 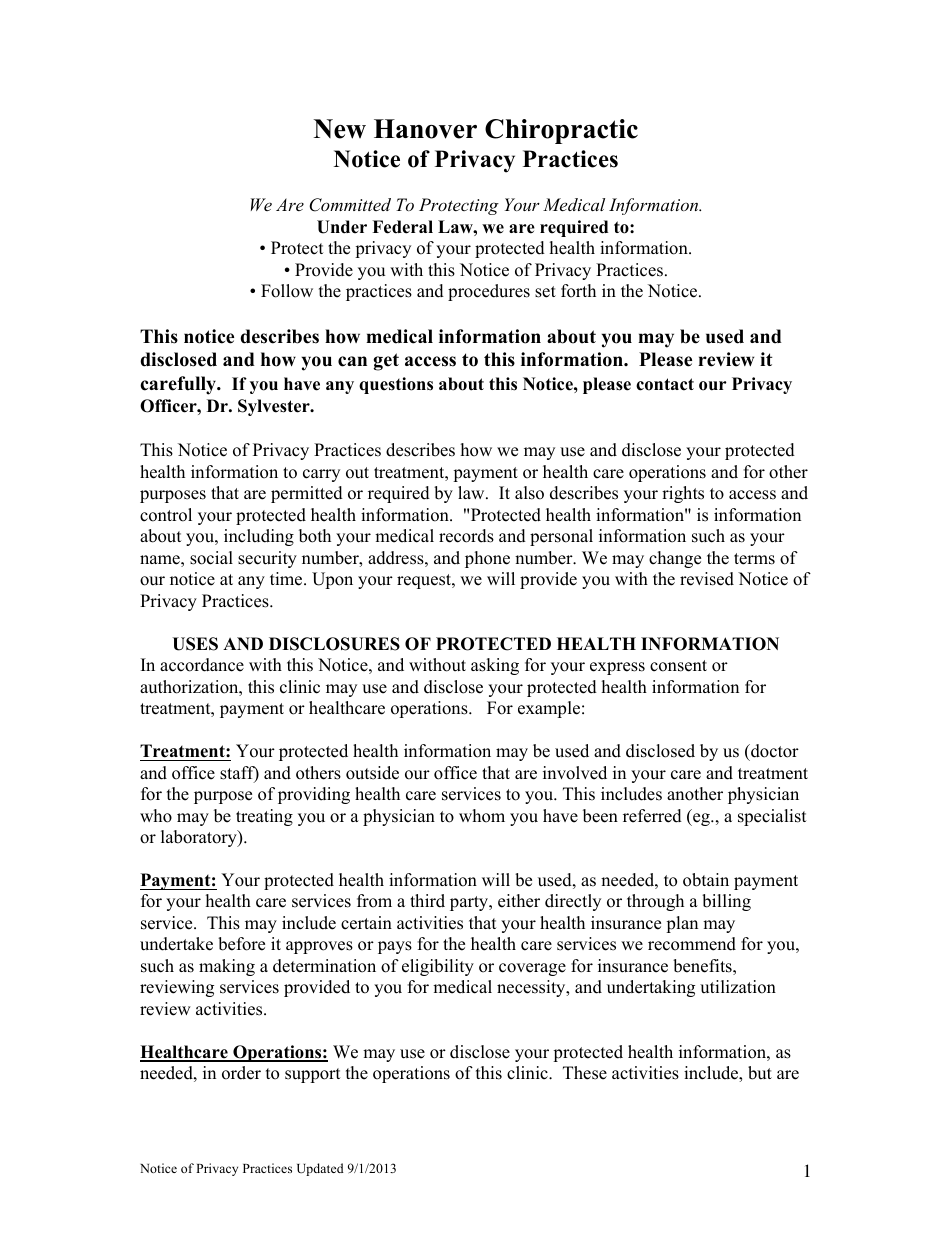 I want to click on These, so click(x=585, y=1073).
